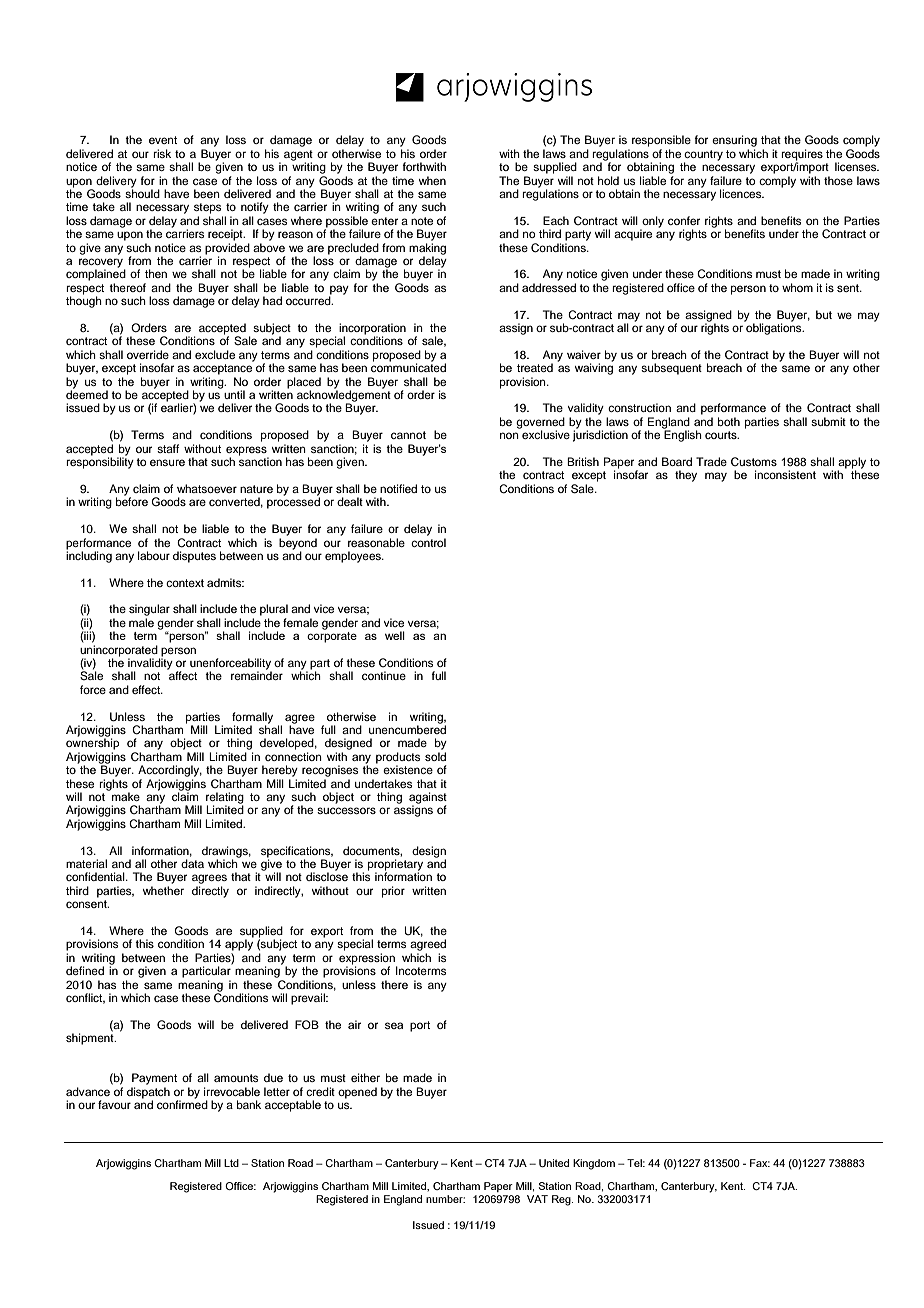 Image resolution: width=924 pixels, height=1308 pixels. What do you see at coordinates (742, 193) in the screenshot?
I see `licences` at bounding box center [742, 193].
